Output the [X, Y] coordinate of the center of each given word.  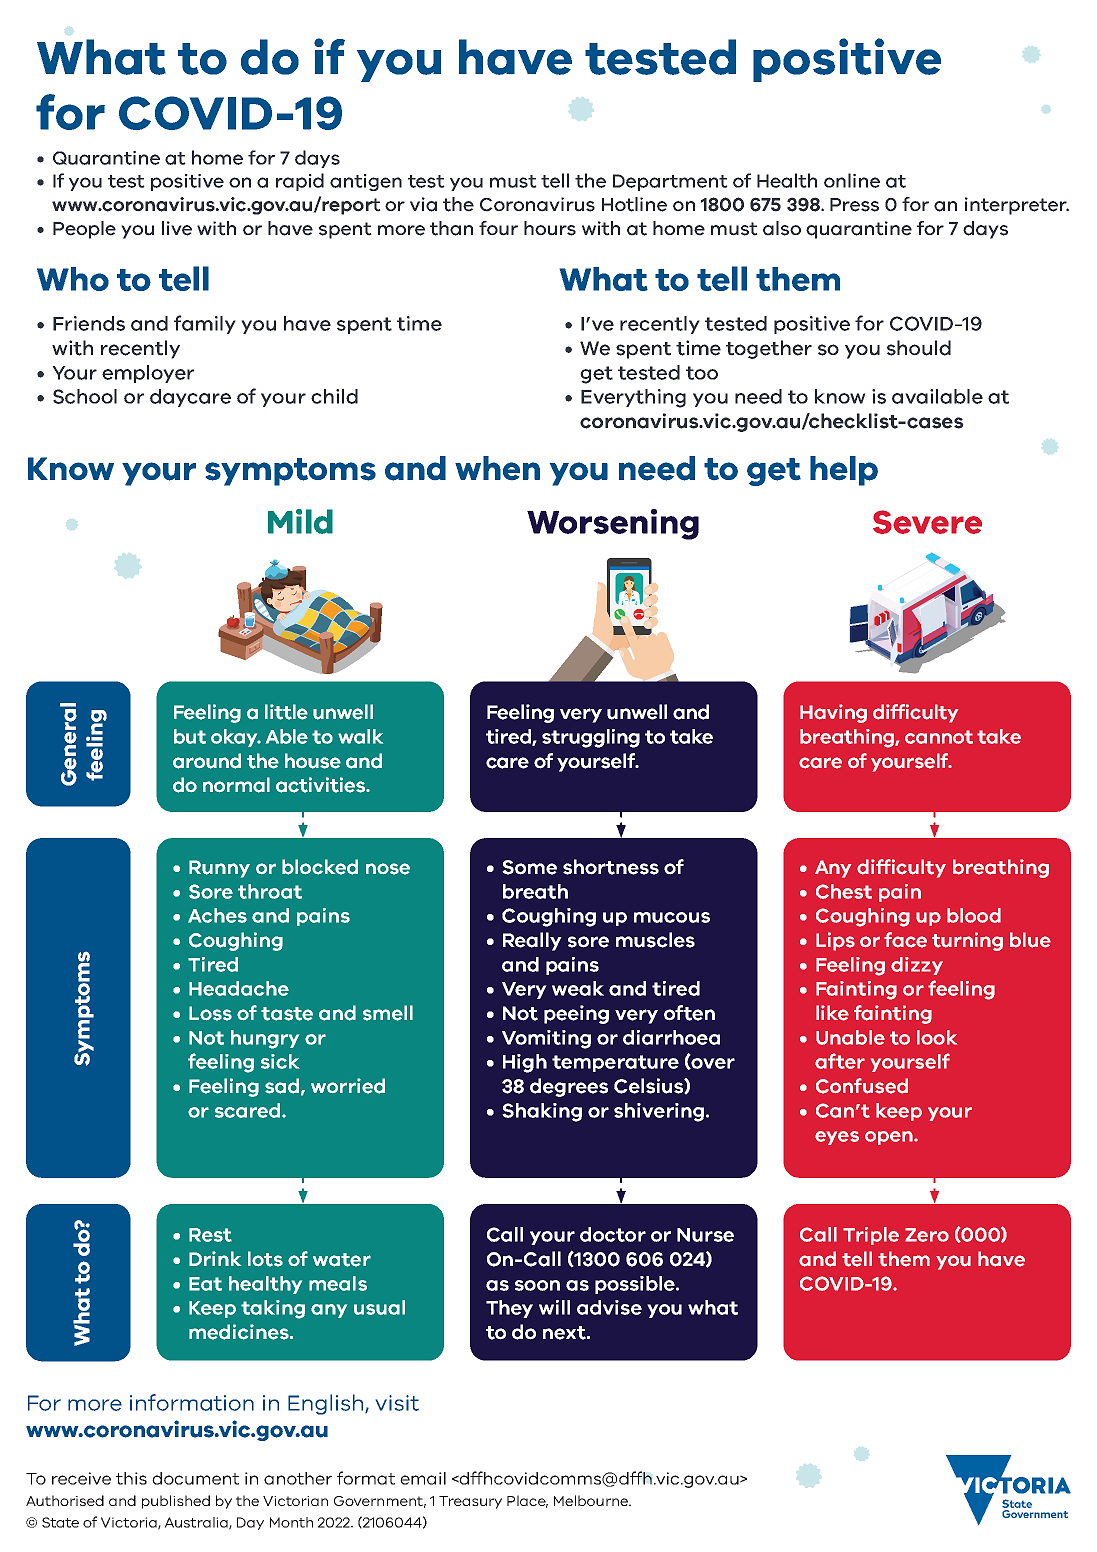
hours [550, 228]
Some [529, 867]
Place [527, 1501]
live [177, 228]
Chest [844, 891]
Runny [219, 869]
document [195, 1478]
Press [854, 205]
